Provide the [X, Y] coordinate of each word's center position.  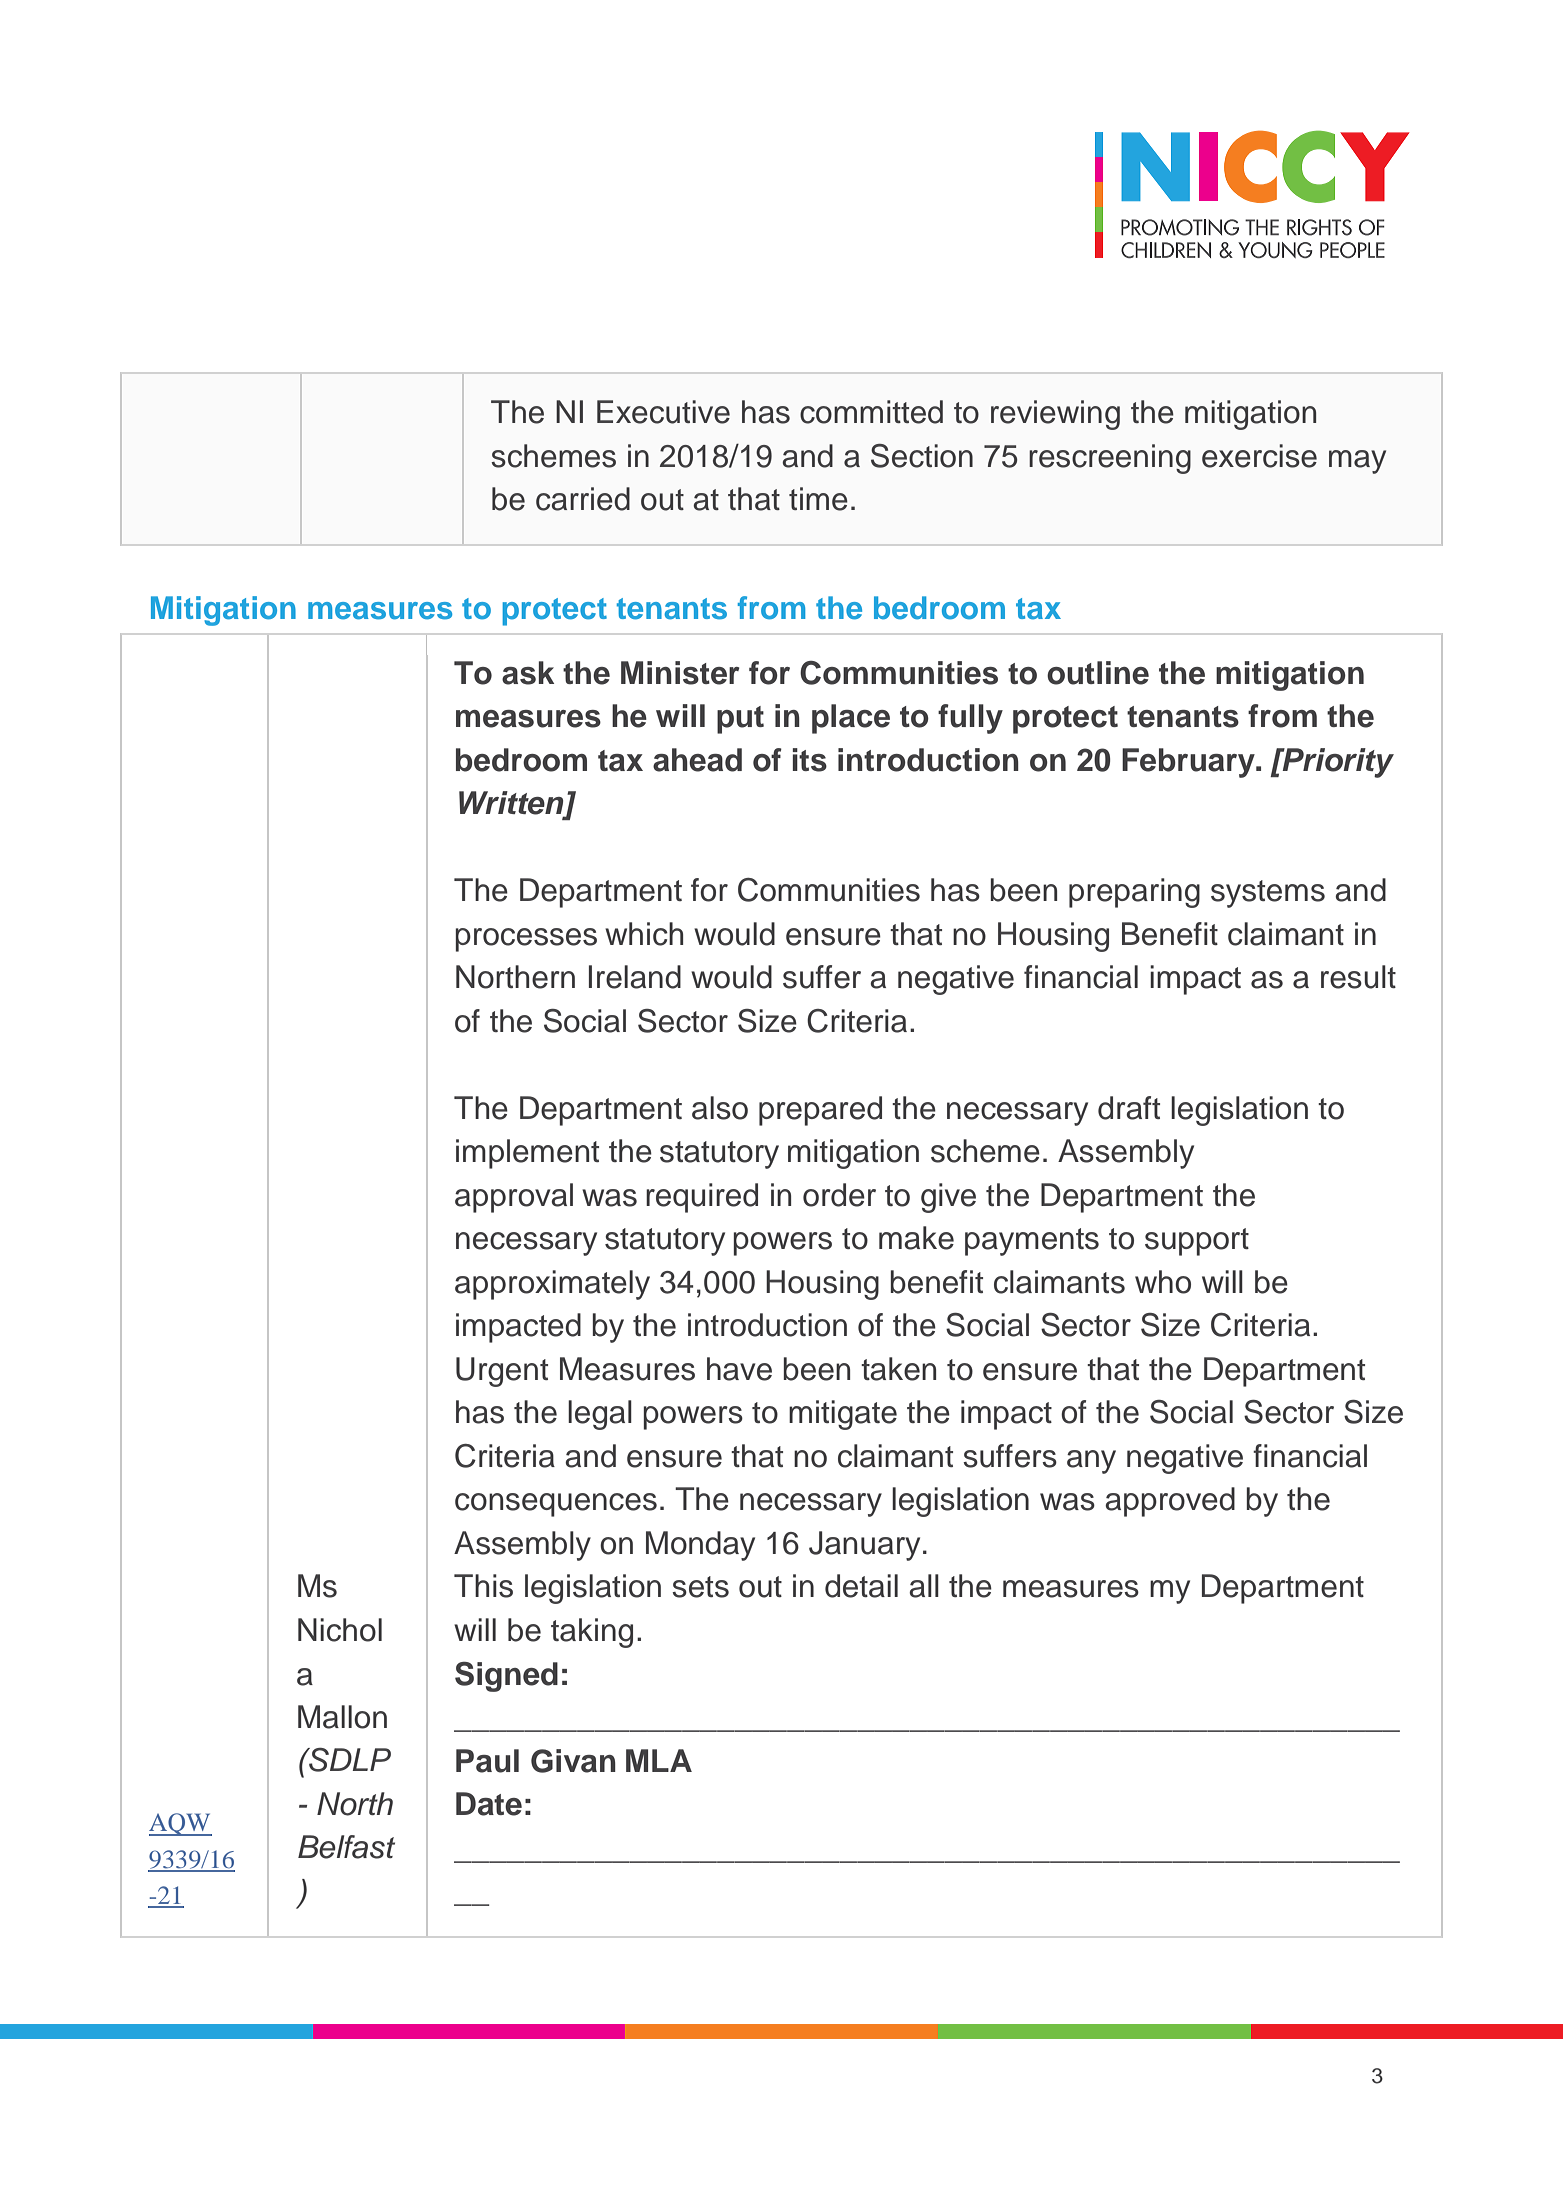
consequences [556, 1505]
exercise [1259, 456]
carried [583, 499]
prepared [820, 1111]
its [809, 760]
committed [871, 412]
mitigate [843, 1415]
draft [1129, 1108]
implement [527, 1154]
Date [489, 1804]
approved [1170, 1502]
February [1189, 763]
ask [528, 673]
